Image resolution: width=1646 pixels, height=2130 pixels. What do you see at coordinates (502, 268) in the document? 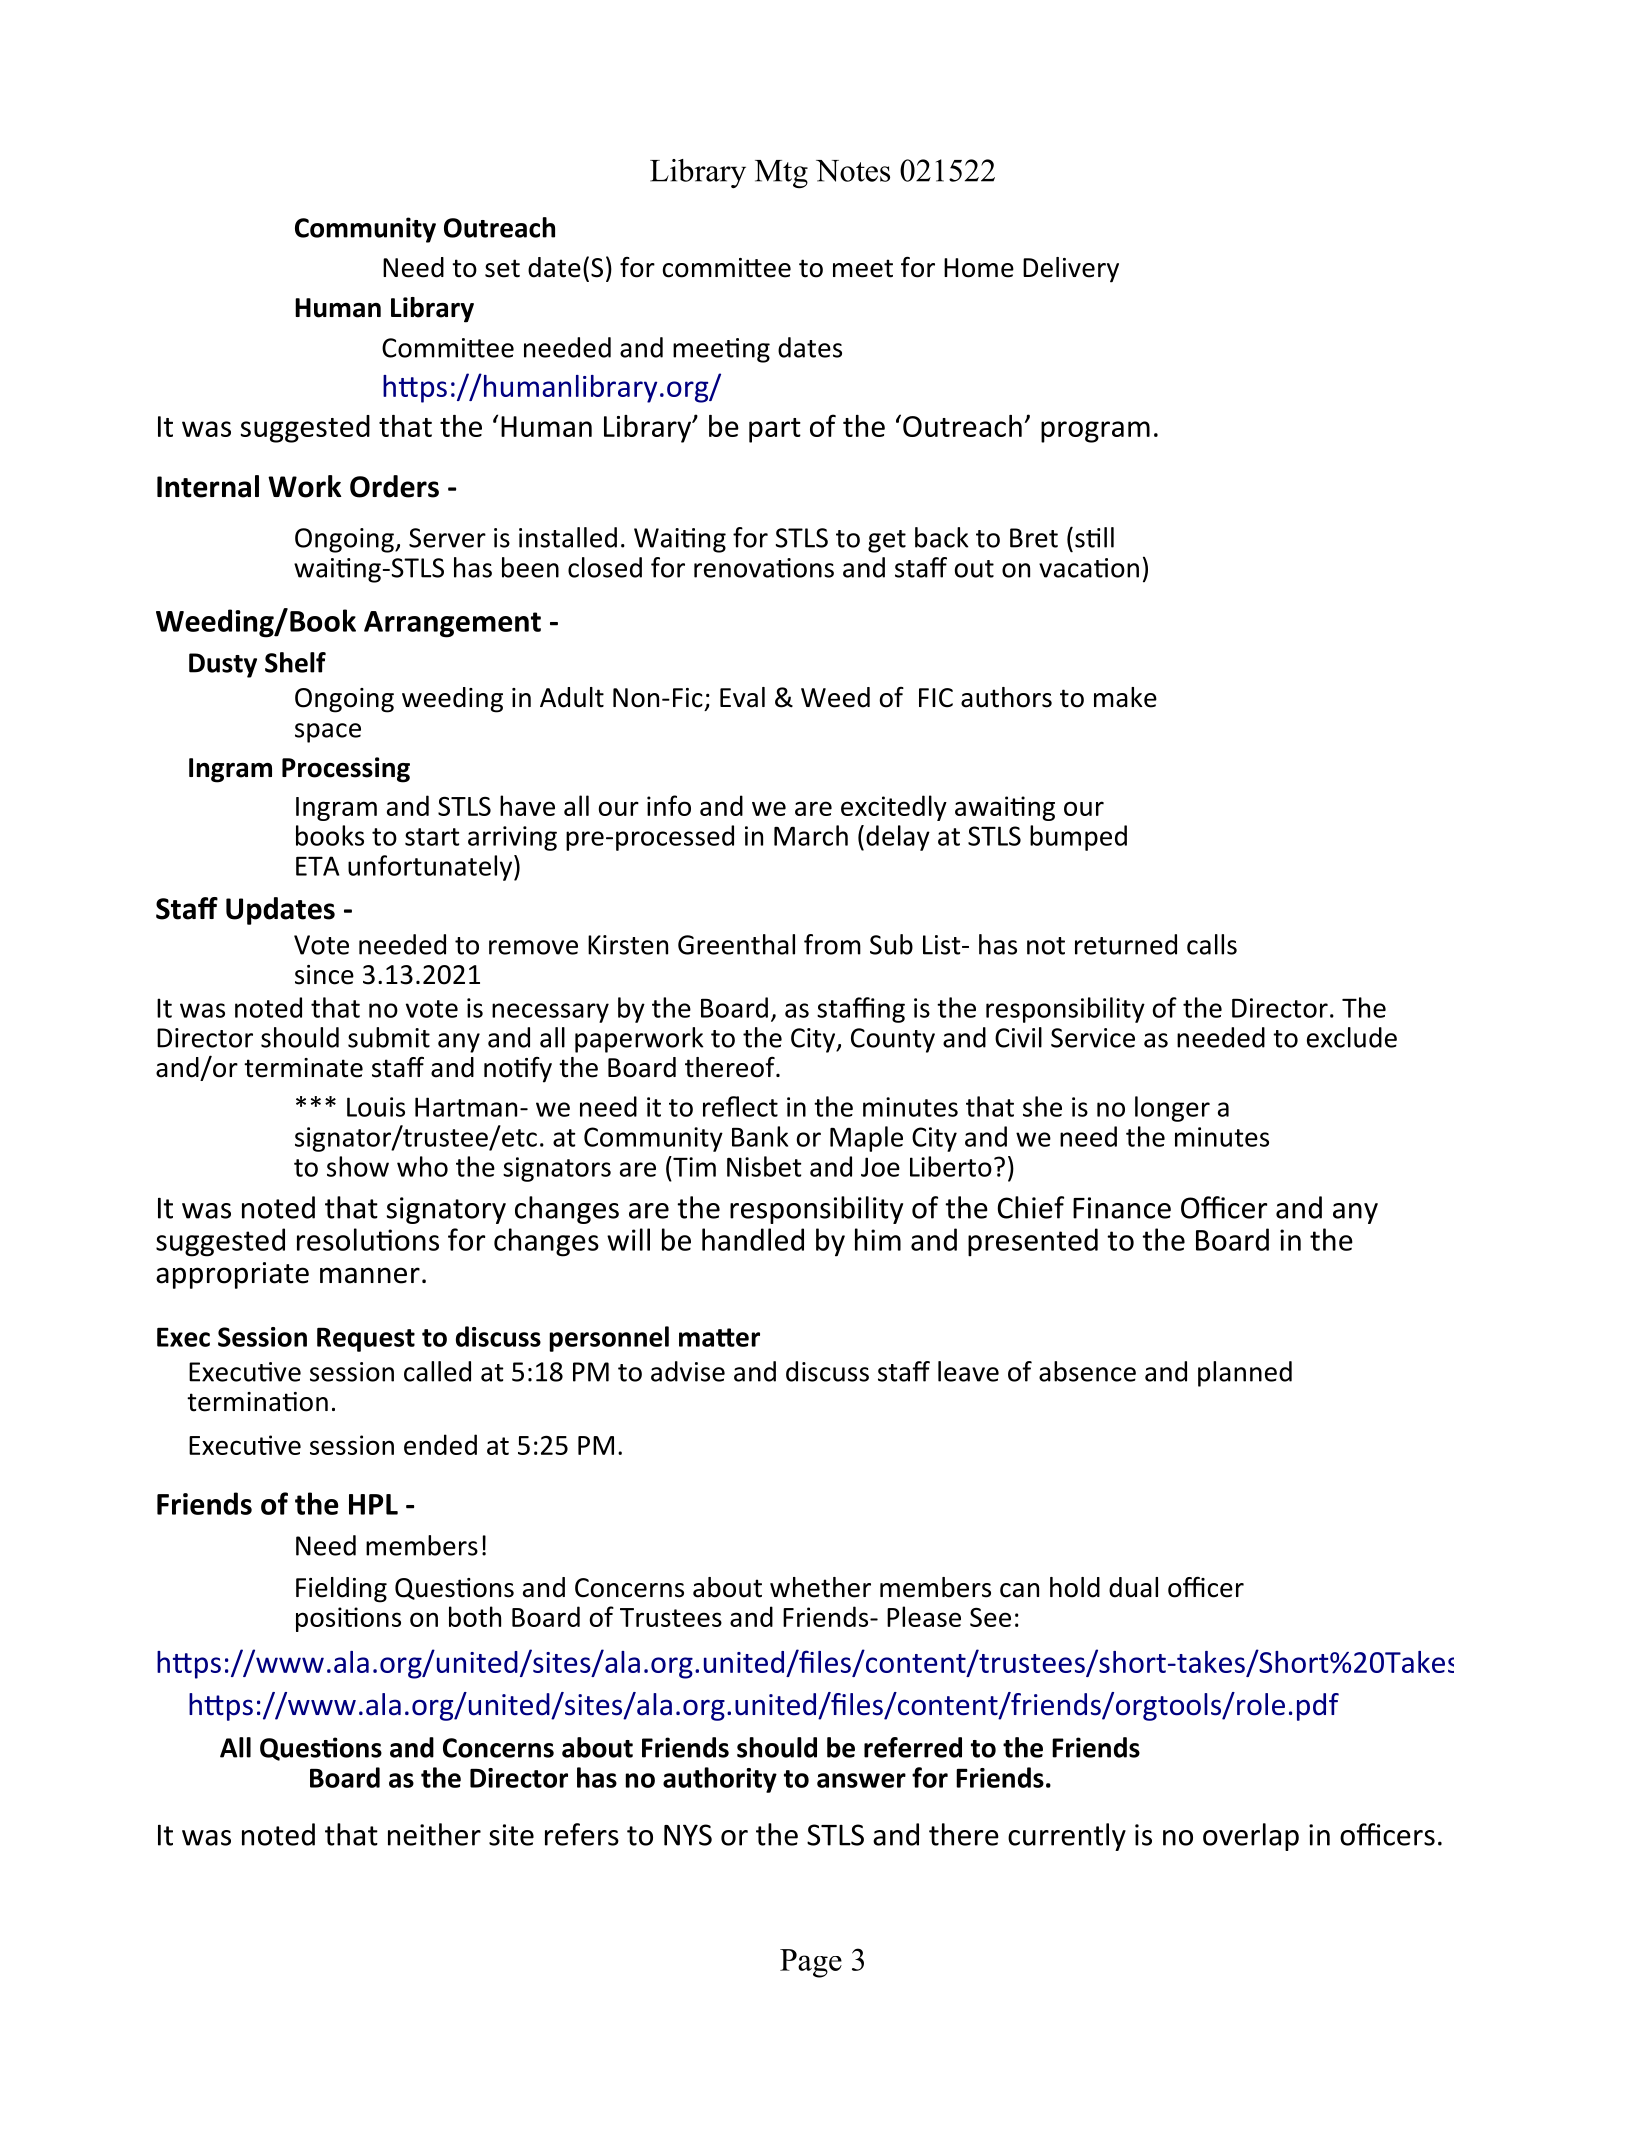
I see `set` at bounding box center [502, 268].
